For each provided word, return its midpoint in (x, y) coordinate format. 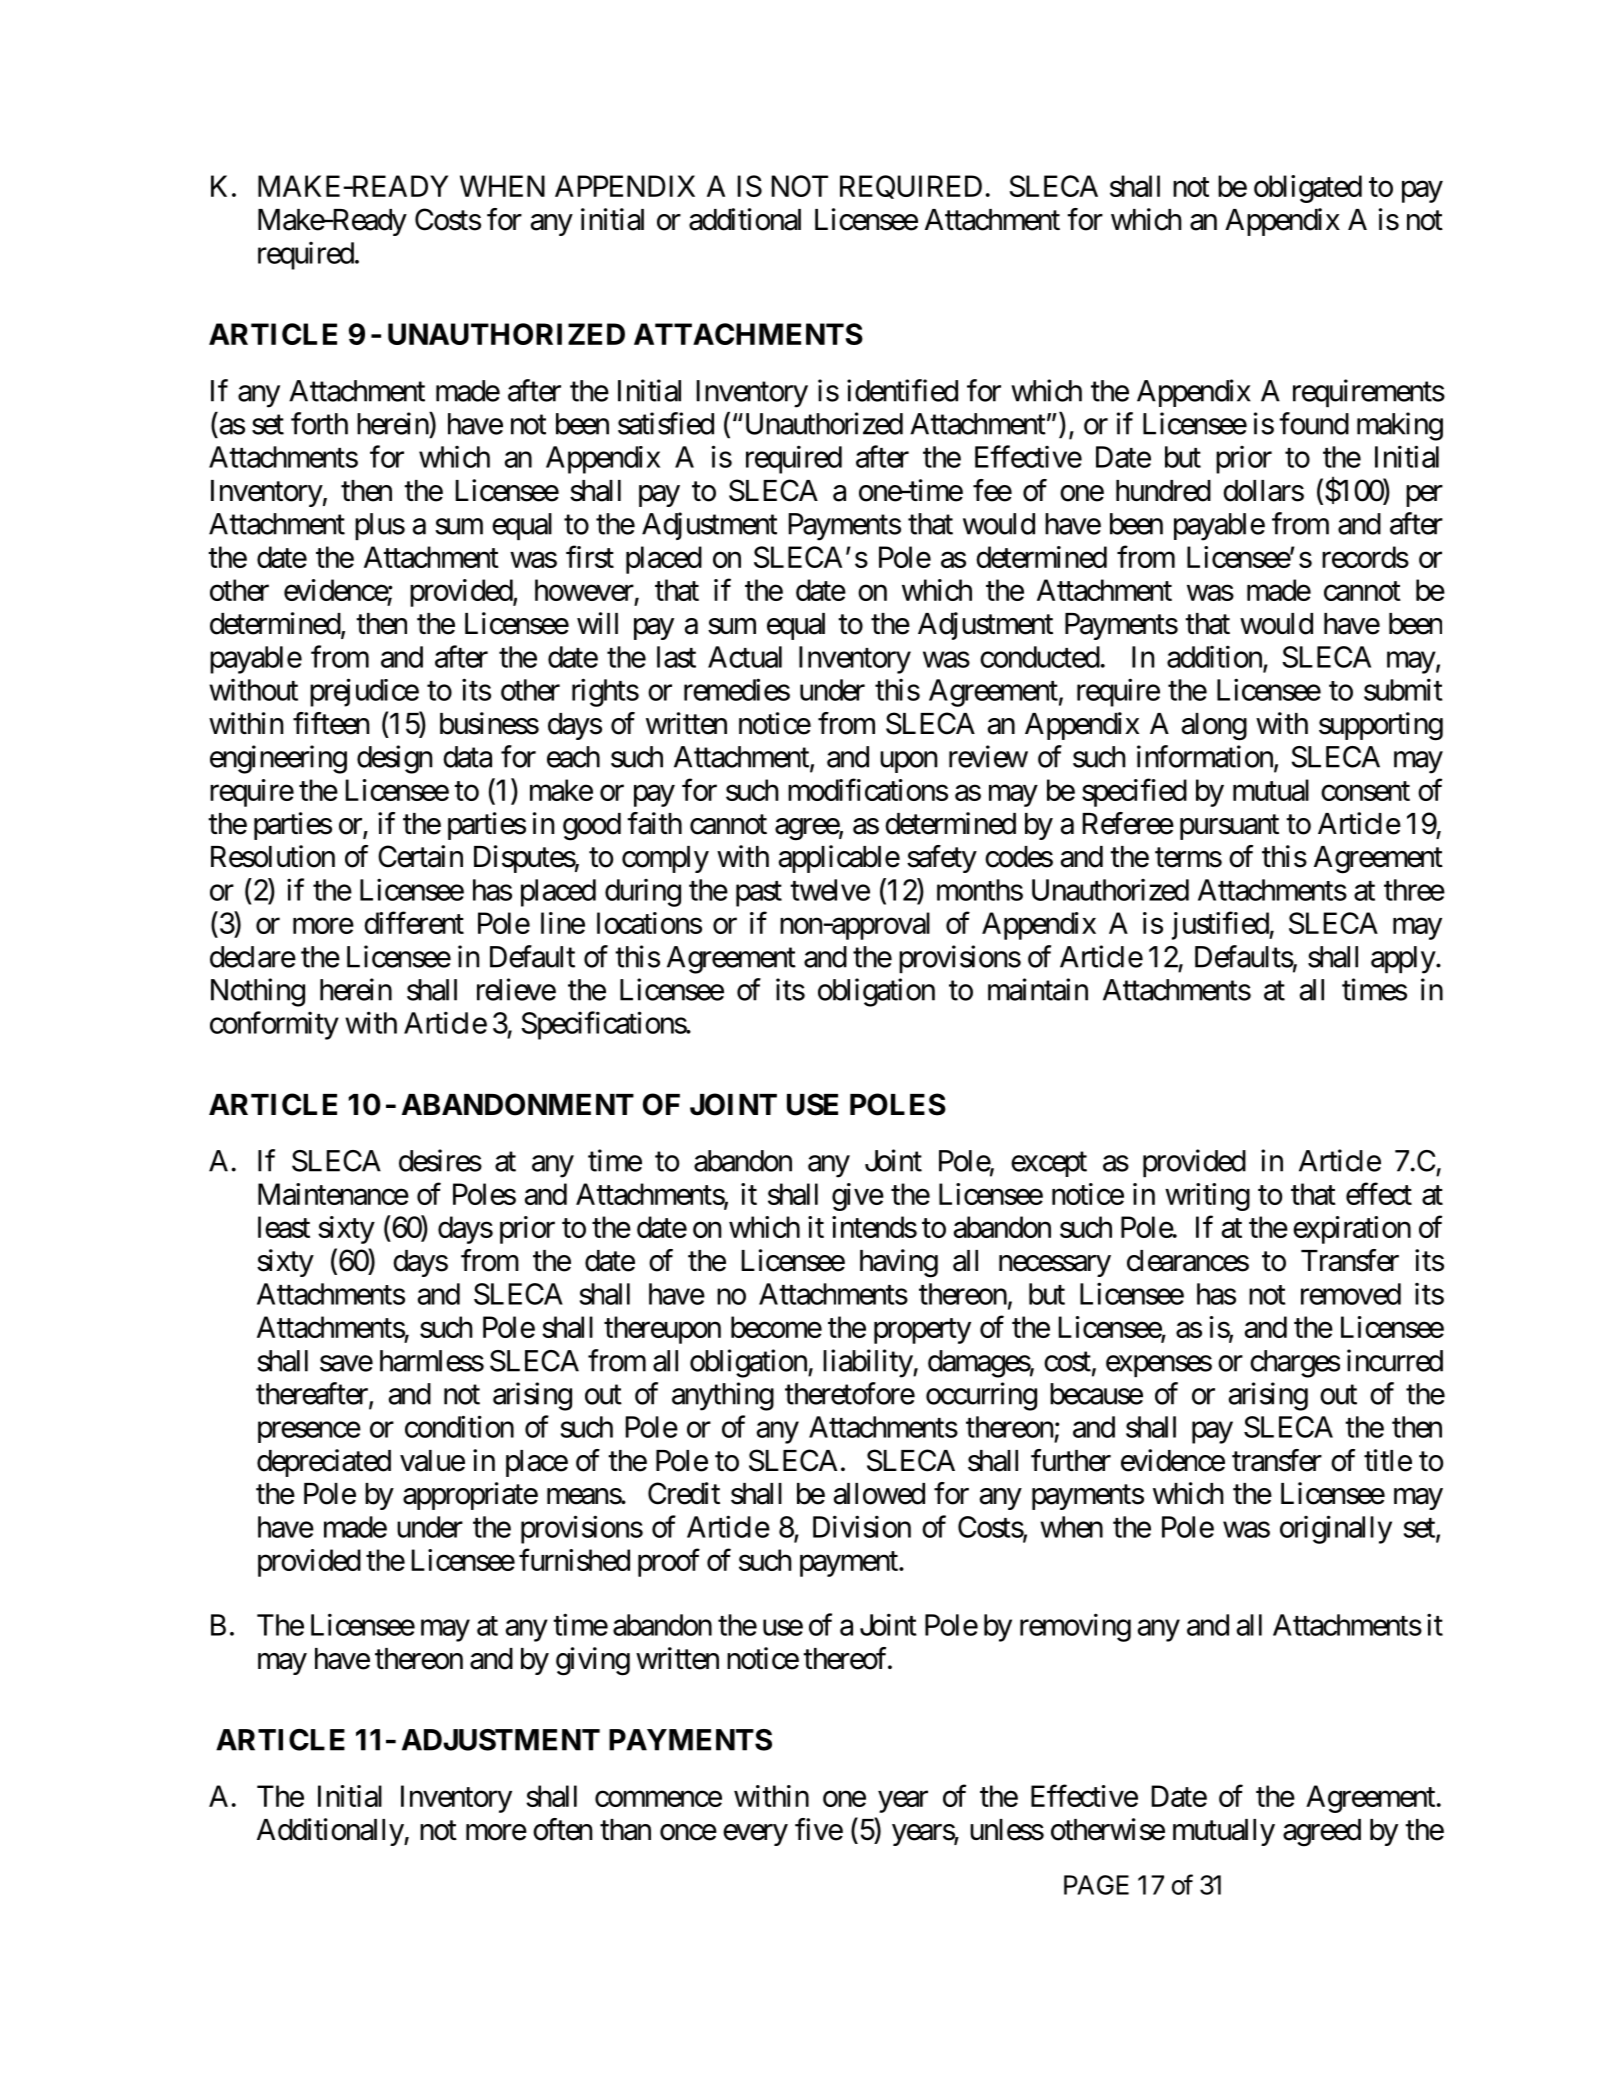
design (394, 759)
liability (868, 1363)
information (1206, 757)
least (284, 1227)
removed (1351, 1294)
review (988, 756)
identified (902, 390)
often (562, 1829)
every (755, 1835)
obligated (1308, 189)
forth (319, 423)
